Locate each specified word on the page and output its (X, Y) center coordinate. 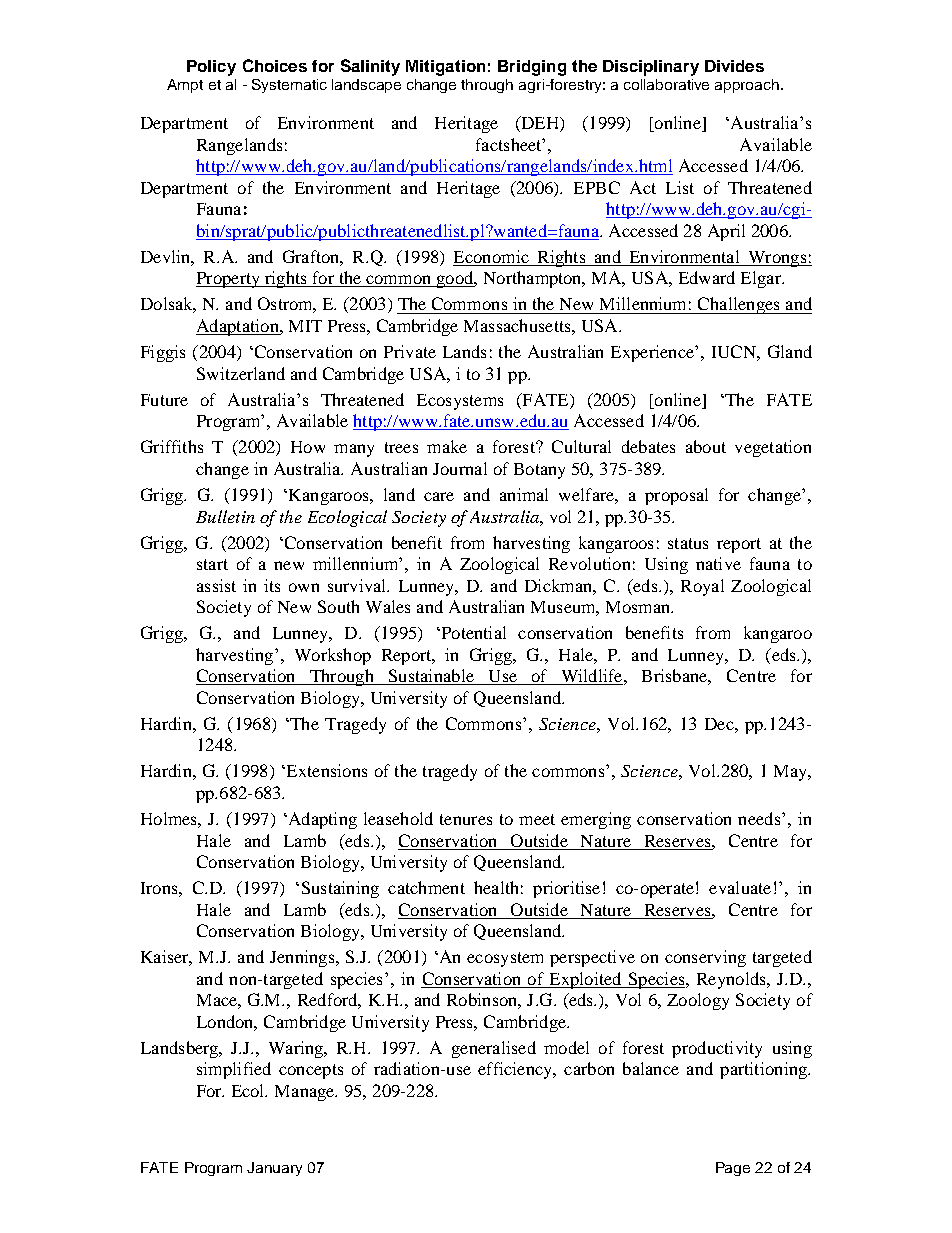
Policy (211, 68)
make (447, 446)
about (706, 446)
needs (760, 818)
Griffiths (172, 446)
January (274, 1169)
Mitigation (445, 68)
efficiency (516, 1070)
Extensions (325, 770)
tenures (466, 819)
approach (748, 86)
